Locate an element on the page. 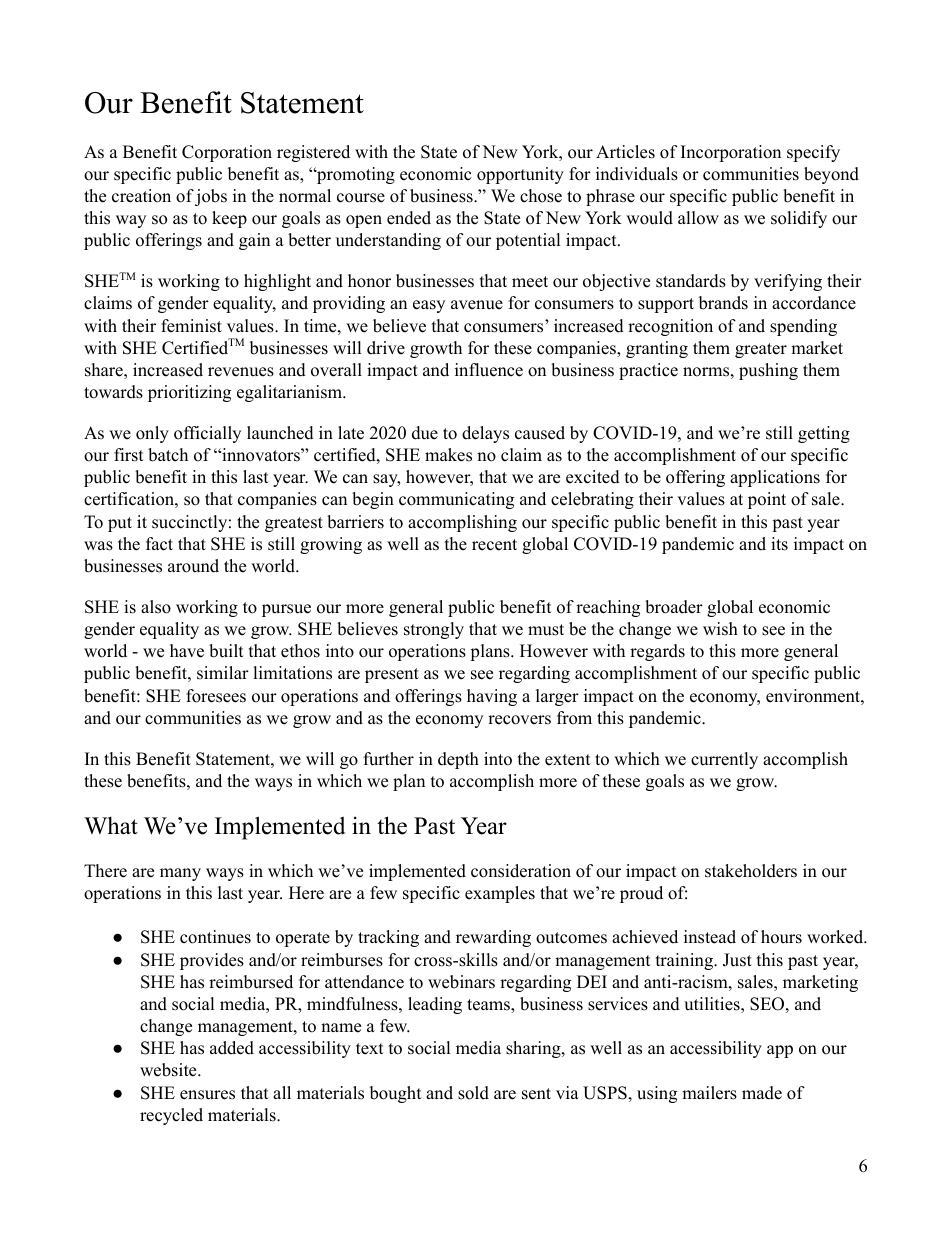  allow is located at coordinates (698, 218).
